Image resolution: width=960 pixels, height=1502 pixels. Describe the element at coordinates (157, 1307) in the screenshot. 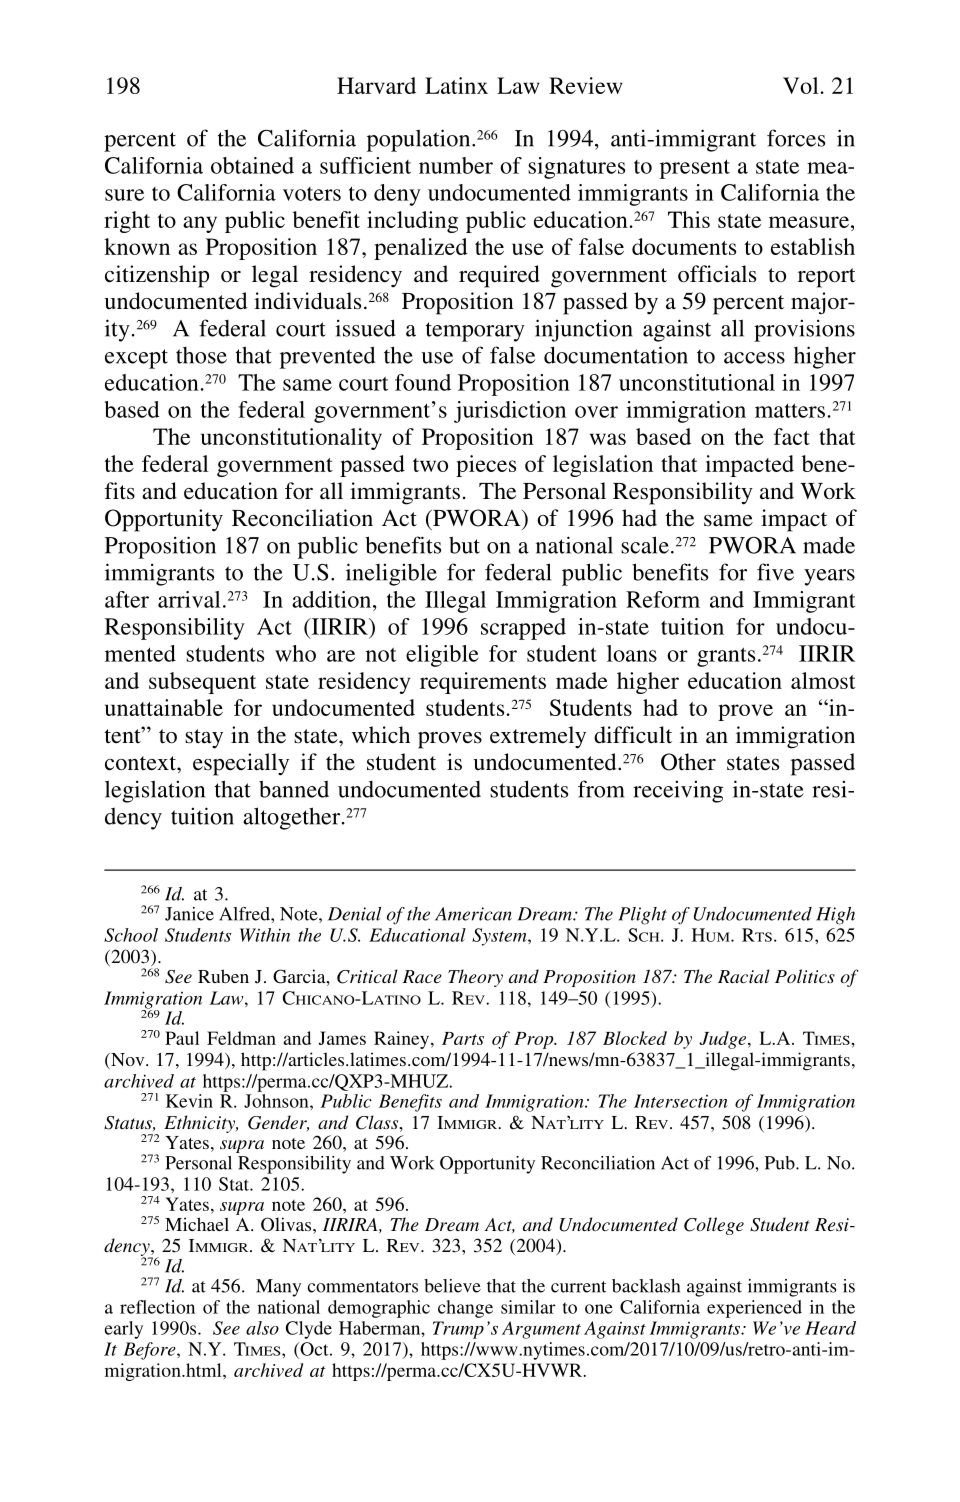

I see `reflection` at that location.
